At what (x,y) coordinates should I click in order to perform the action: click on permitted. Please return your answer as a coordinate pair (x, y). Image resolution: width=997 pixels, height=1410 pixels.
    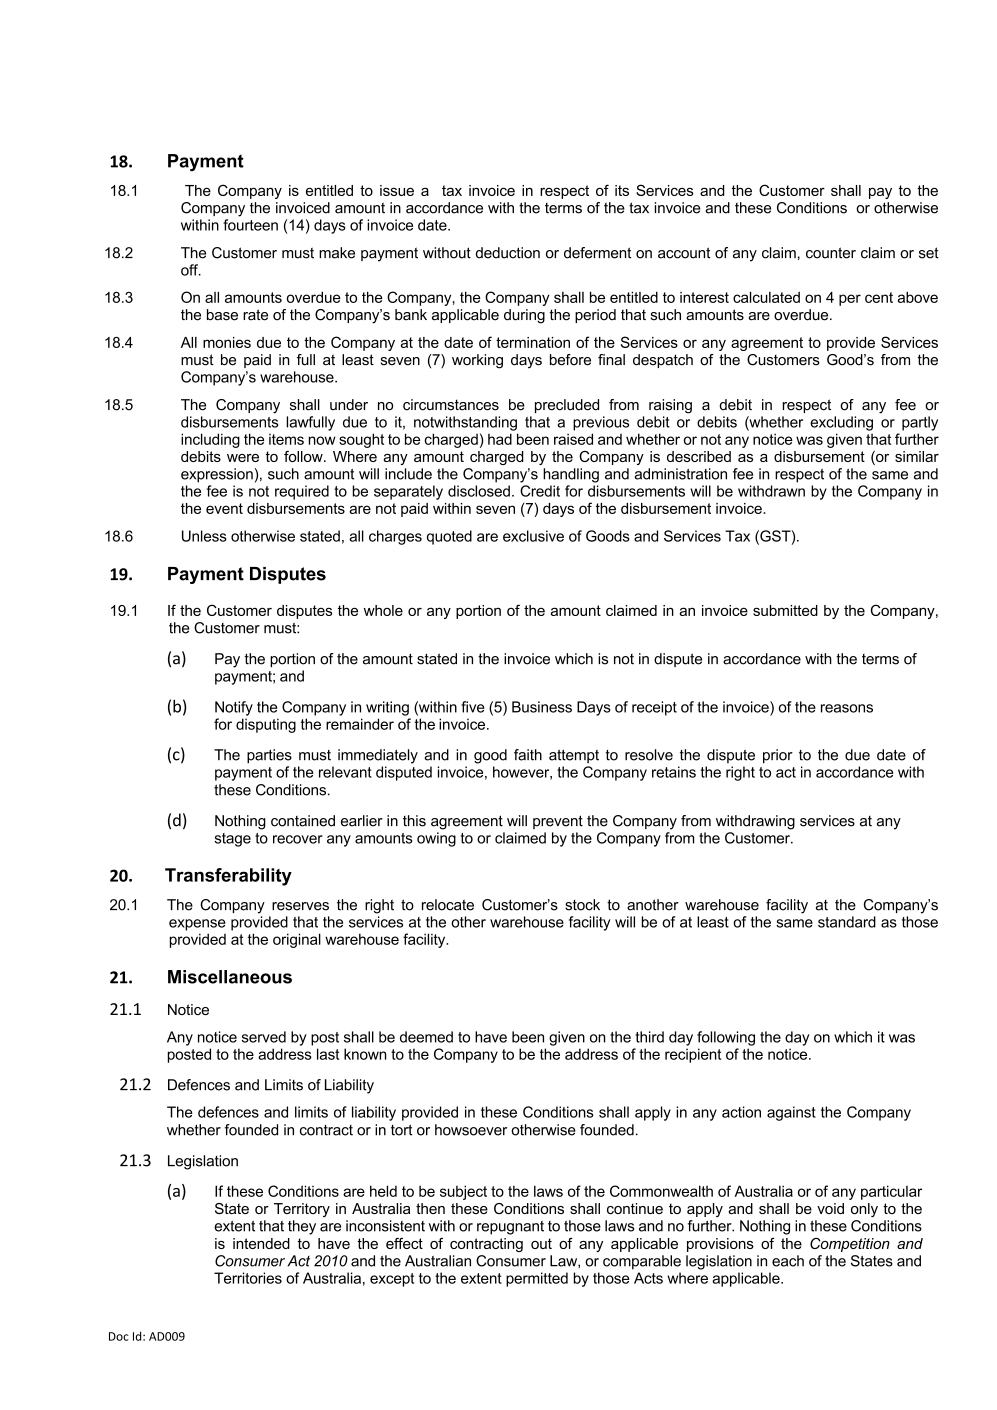
    Looking at the image, I should click on (537, 1279).
